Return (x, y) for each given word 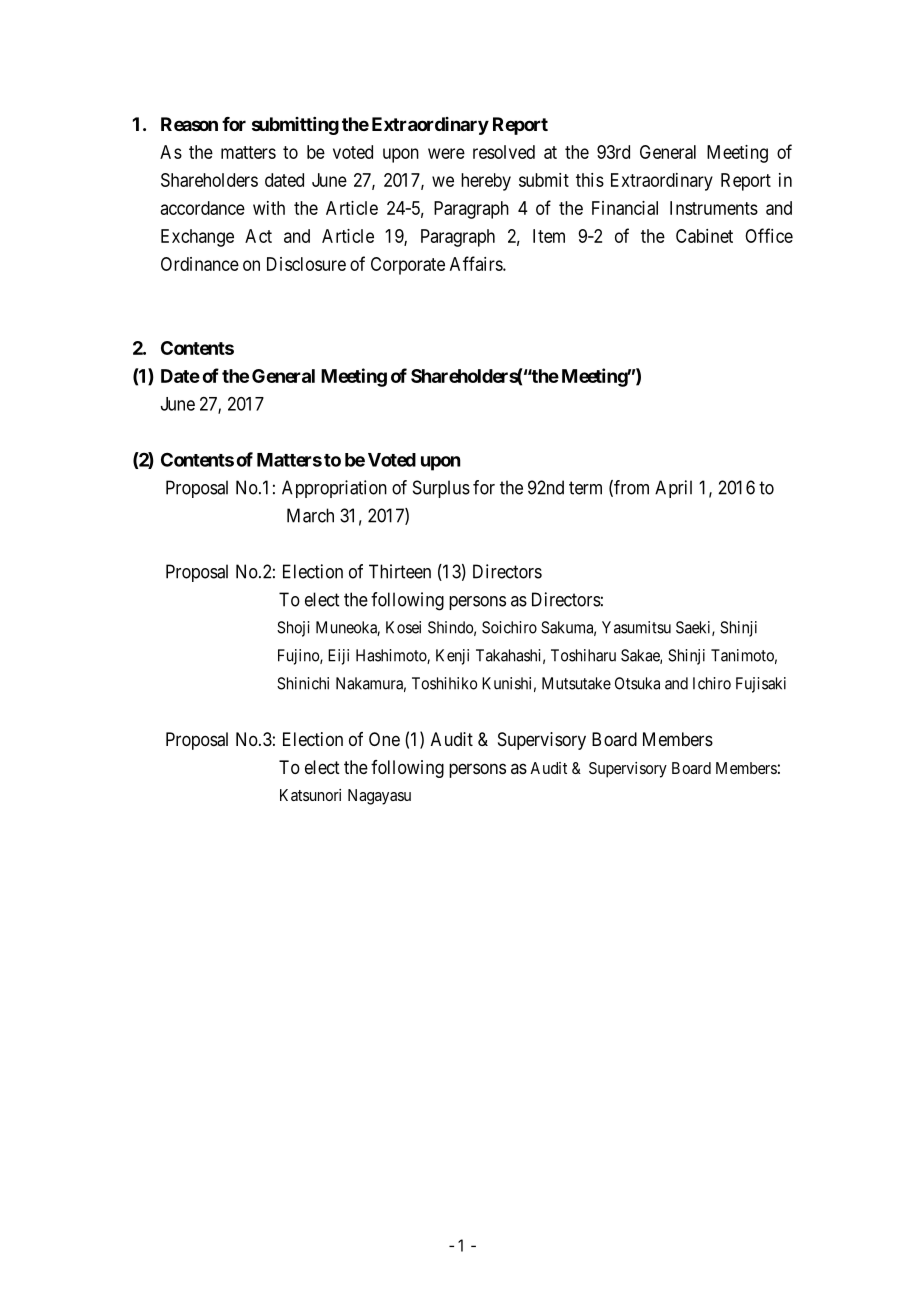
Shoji (293, 629)
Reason (189, 124)
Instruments (714, 208)
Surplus (441, 489)
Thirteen (400, 571)
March (310, 515)
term (585, 488)
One (384, 739)
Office (769, 235)
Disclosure (306, 264)
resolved (504, 152)
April (673, 489)
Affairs (477, 263)
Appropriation (334, 489)
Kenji (452, 657)
